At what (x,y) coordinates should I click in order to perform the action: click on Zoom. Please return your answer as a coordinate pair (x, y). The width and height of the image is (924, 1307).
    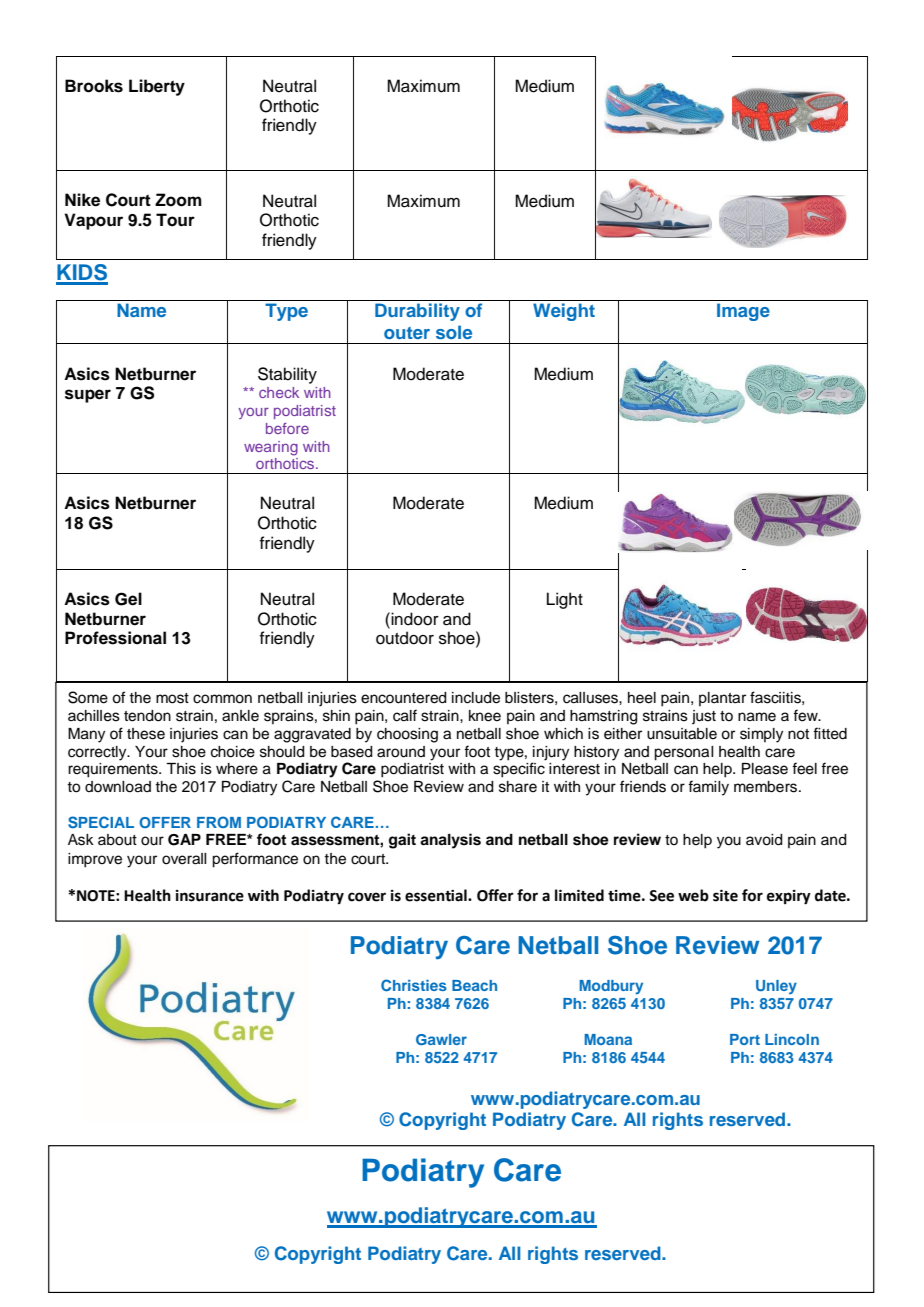
    Looking at the image, I should click on (178, 200).
